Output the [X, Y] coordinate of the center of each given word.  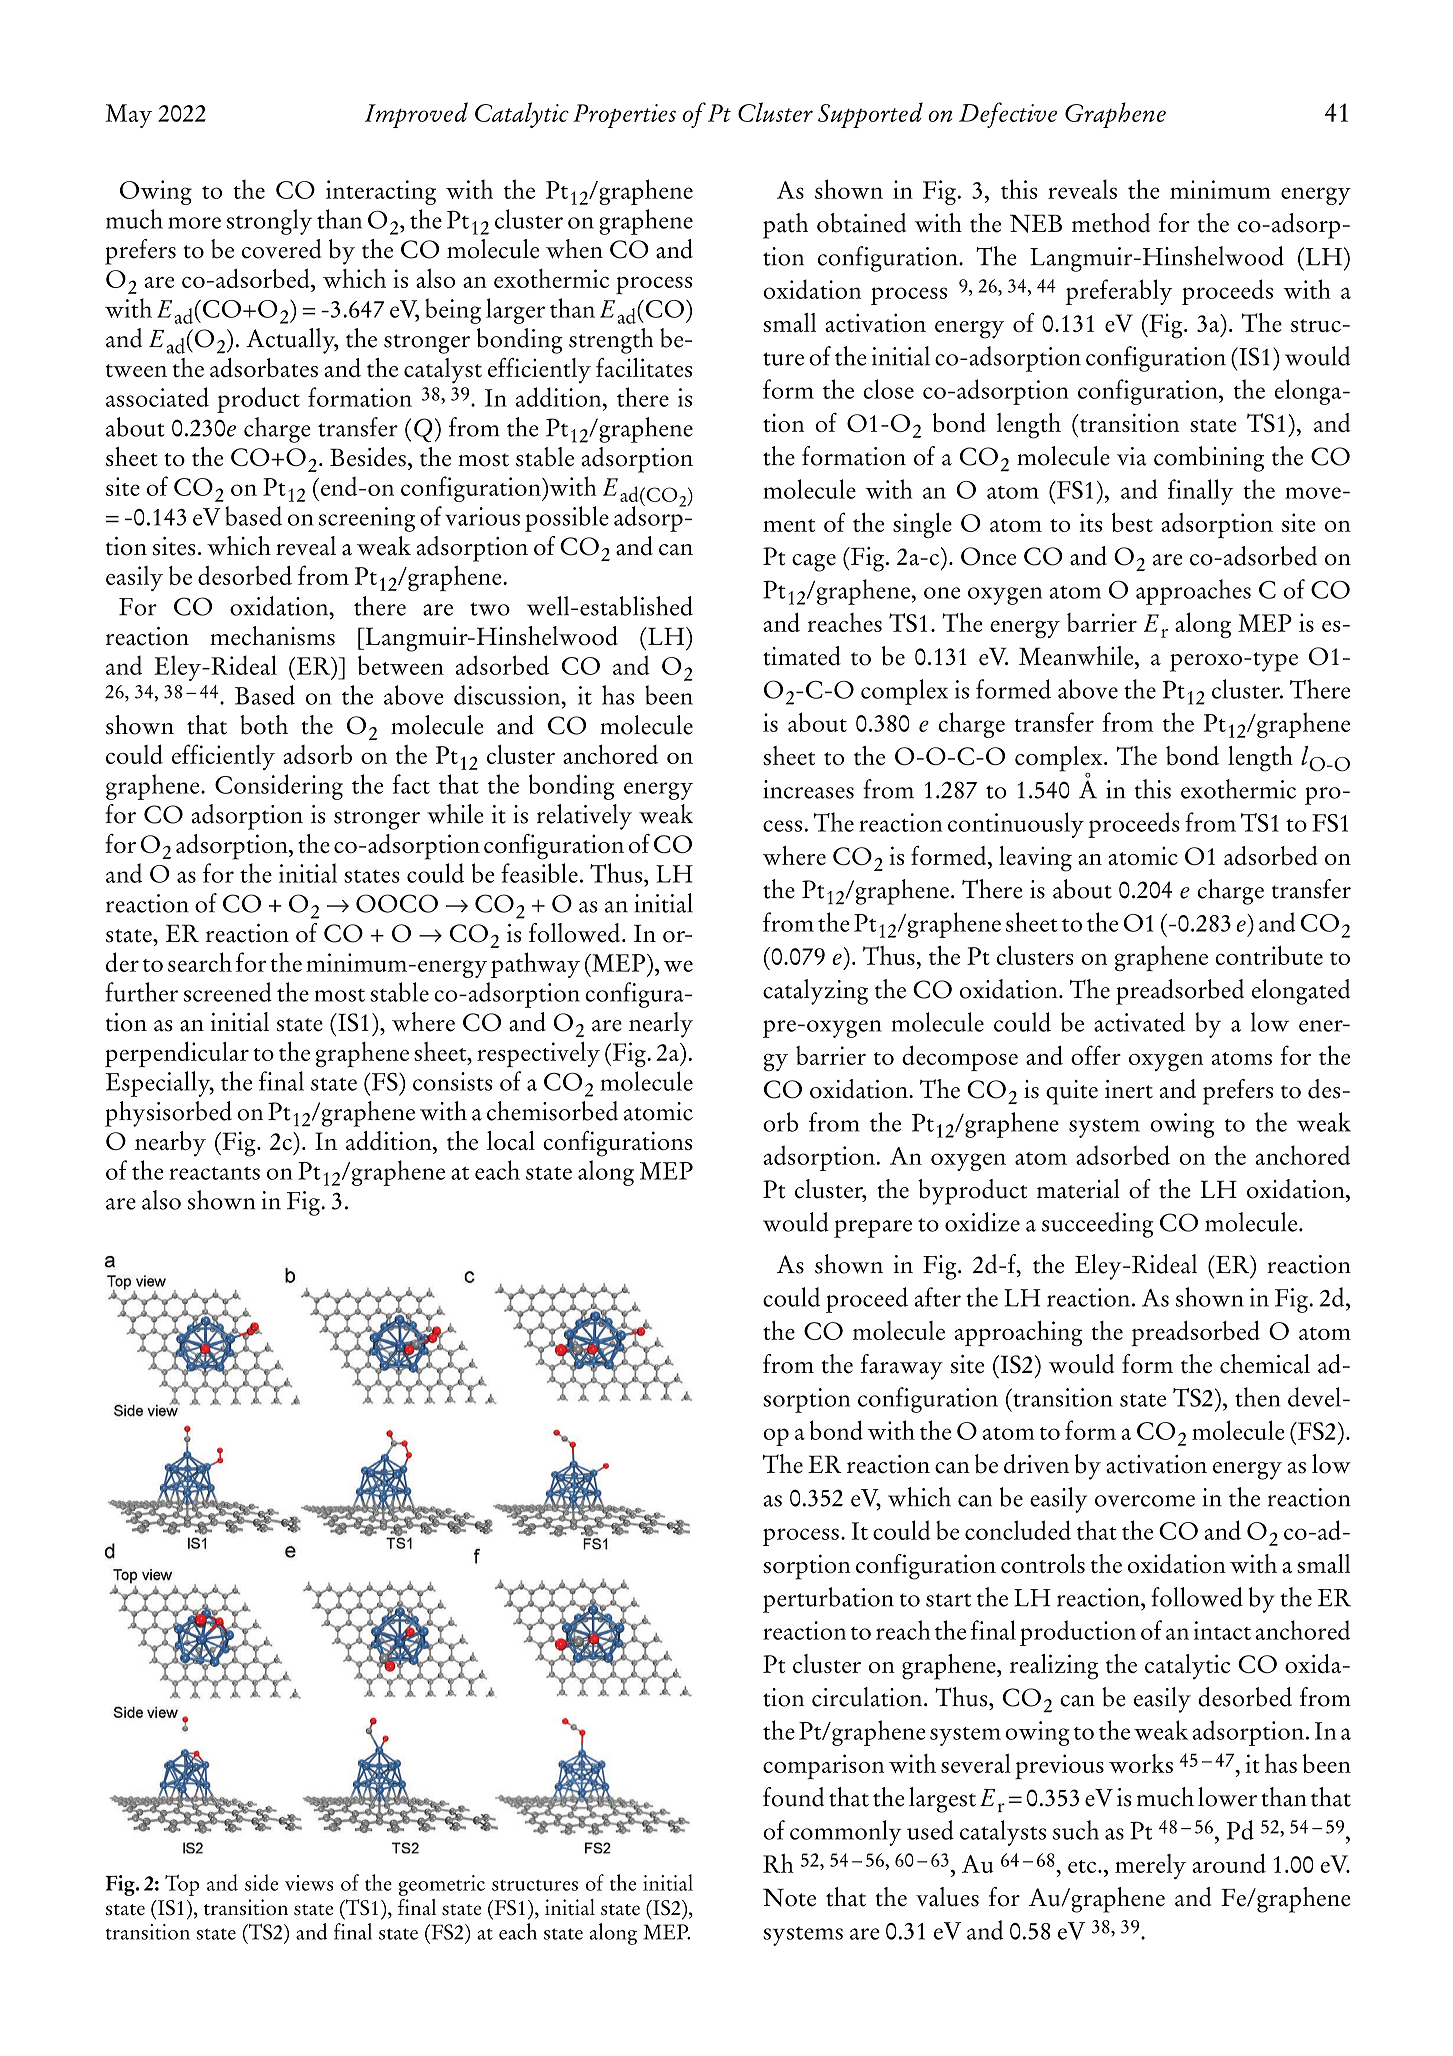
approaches [1193, 592]
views [309, 1883]
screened [228, 992]
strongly [269, 222]
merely [1150, 1866]
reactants [214, 1173]
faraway [902, 1367]
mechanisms [272, 636]
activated [1139, 1022]
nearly [661, 1025]
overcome [1145, 1501]
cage [814, 563]
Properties [624, 116]
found [793, 1797]
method [1111, 223]
